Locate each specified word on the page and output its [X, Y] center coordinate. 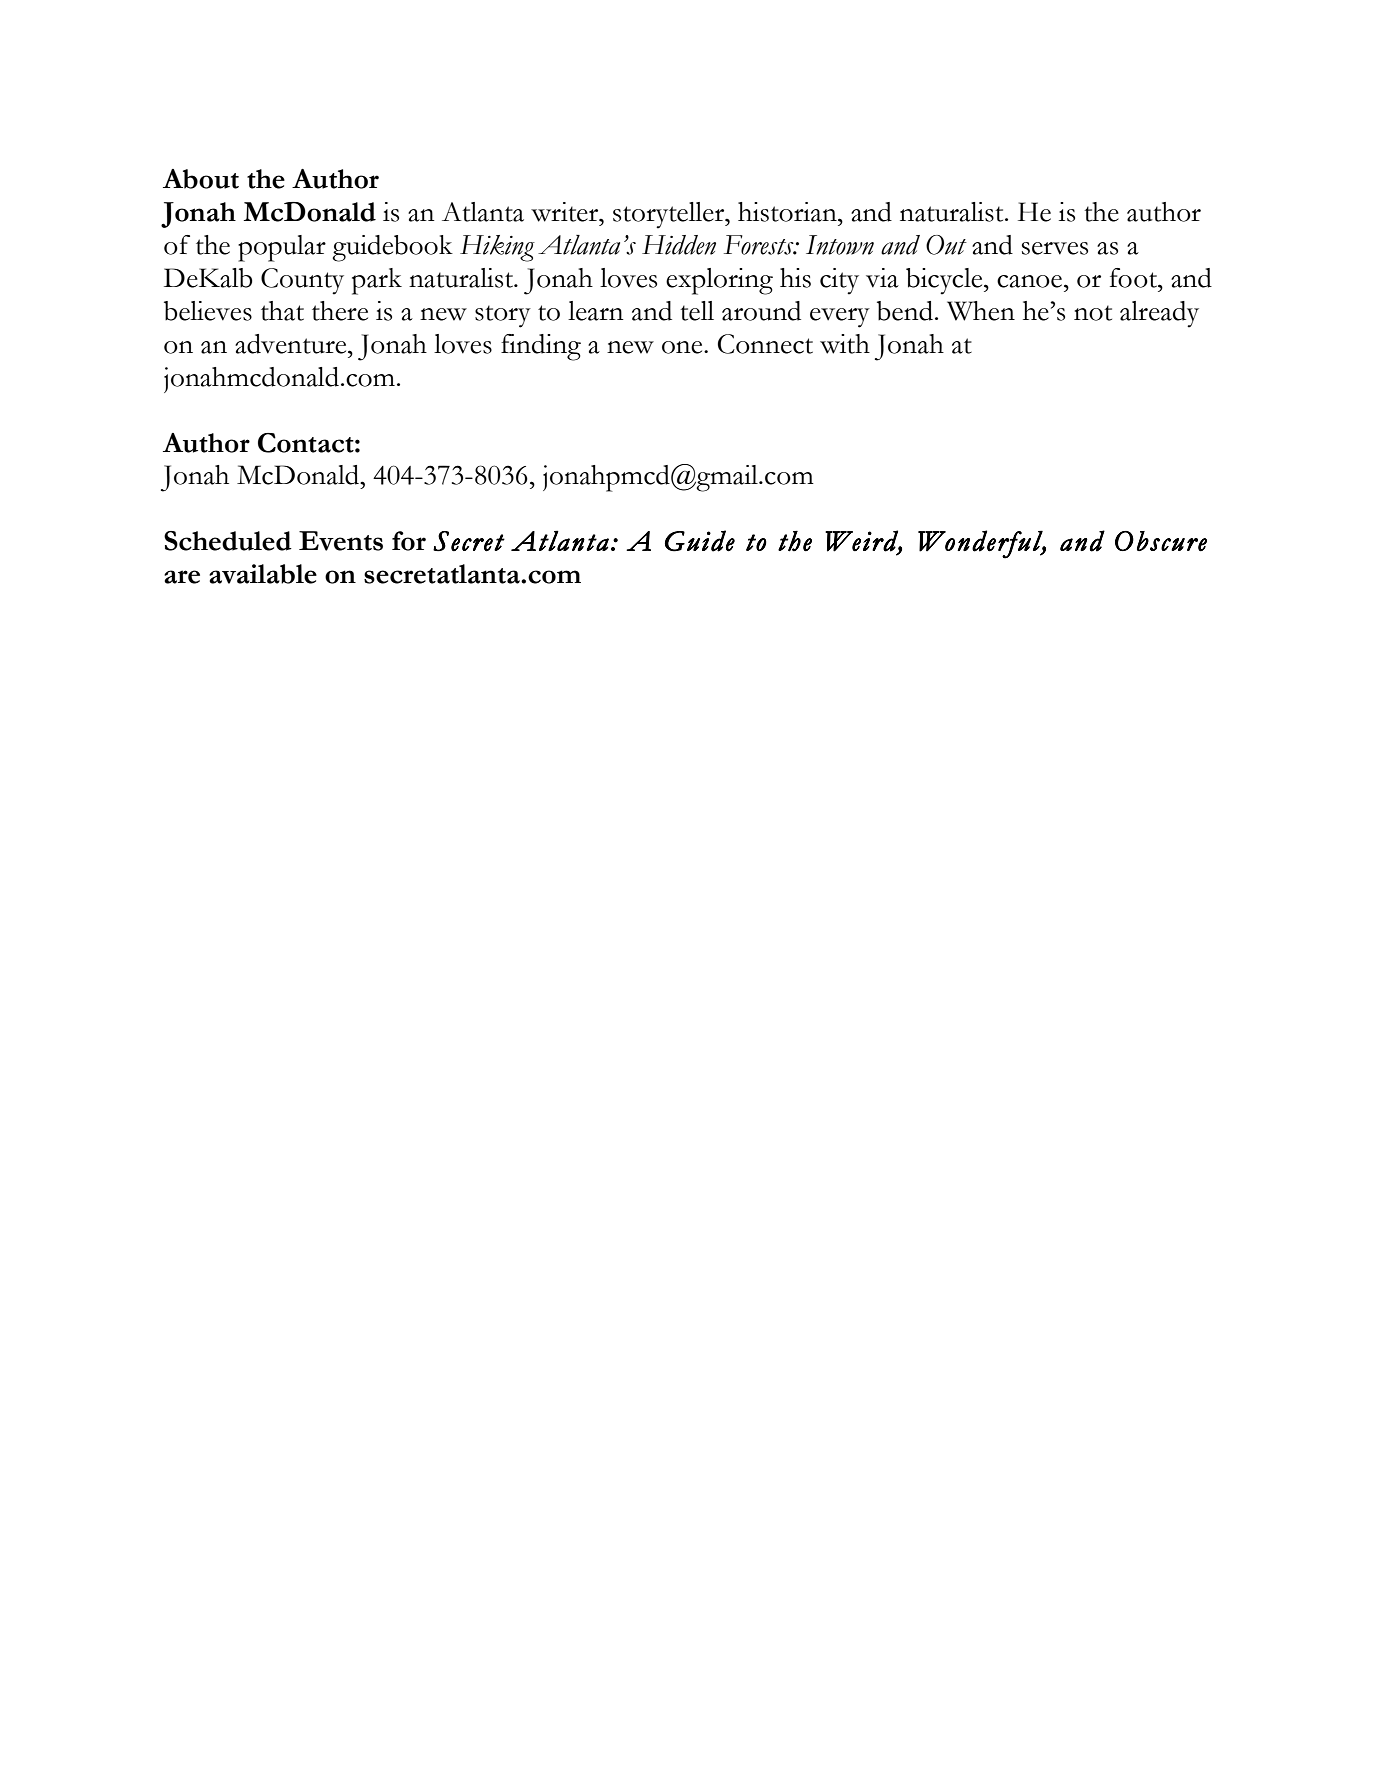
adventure [292, 344]
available [263, 574]
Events [341, 541]
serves [1055, 248]
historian [788, 212]
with [845, 344]
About [201, 179]
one [683, 347]
